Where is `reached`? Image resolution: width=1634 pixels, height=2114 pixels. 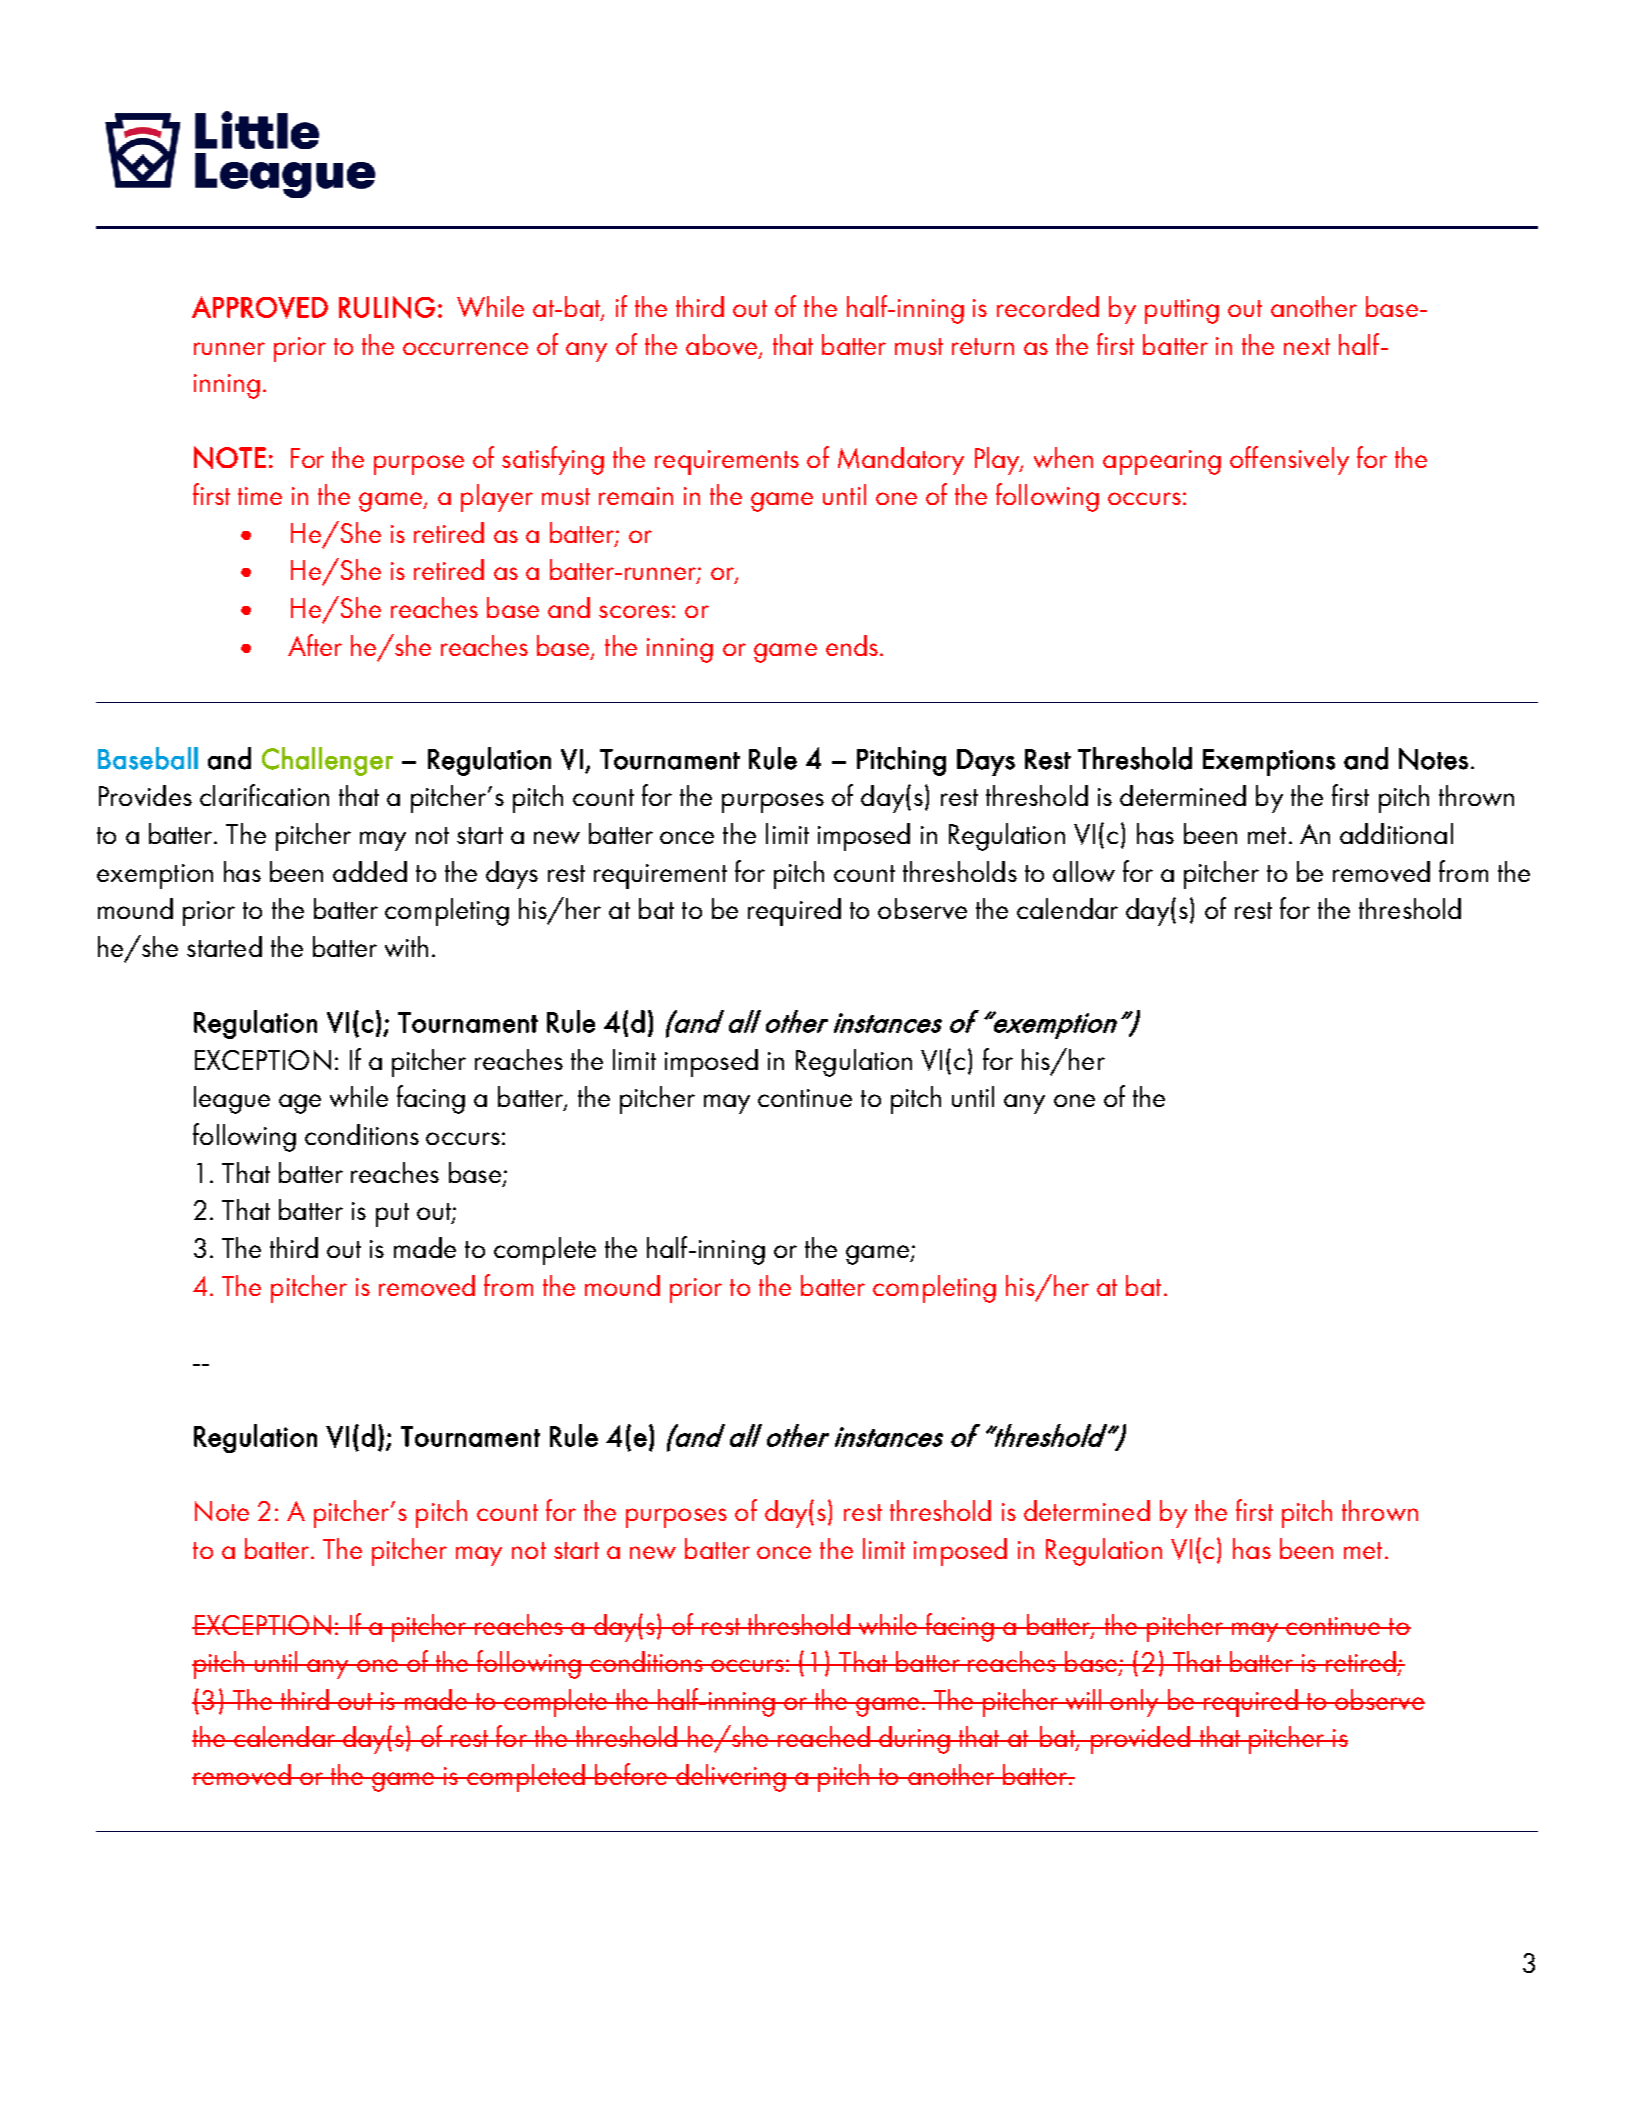 reached is located at coordinates (824, 1736).
